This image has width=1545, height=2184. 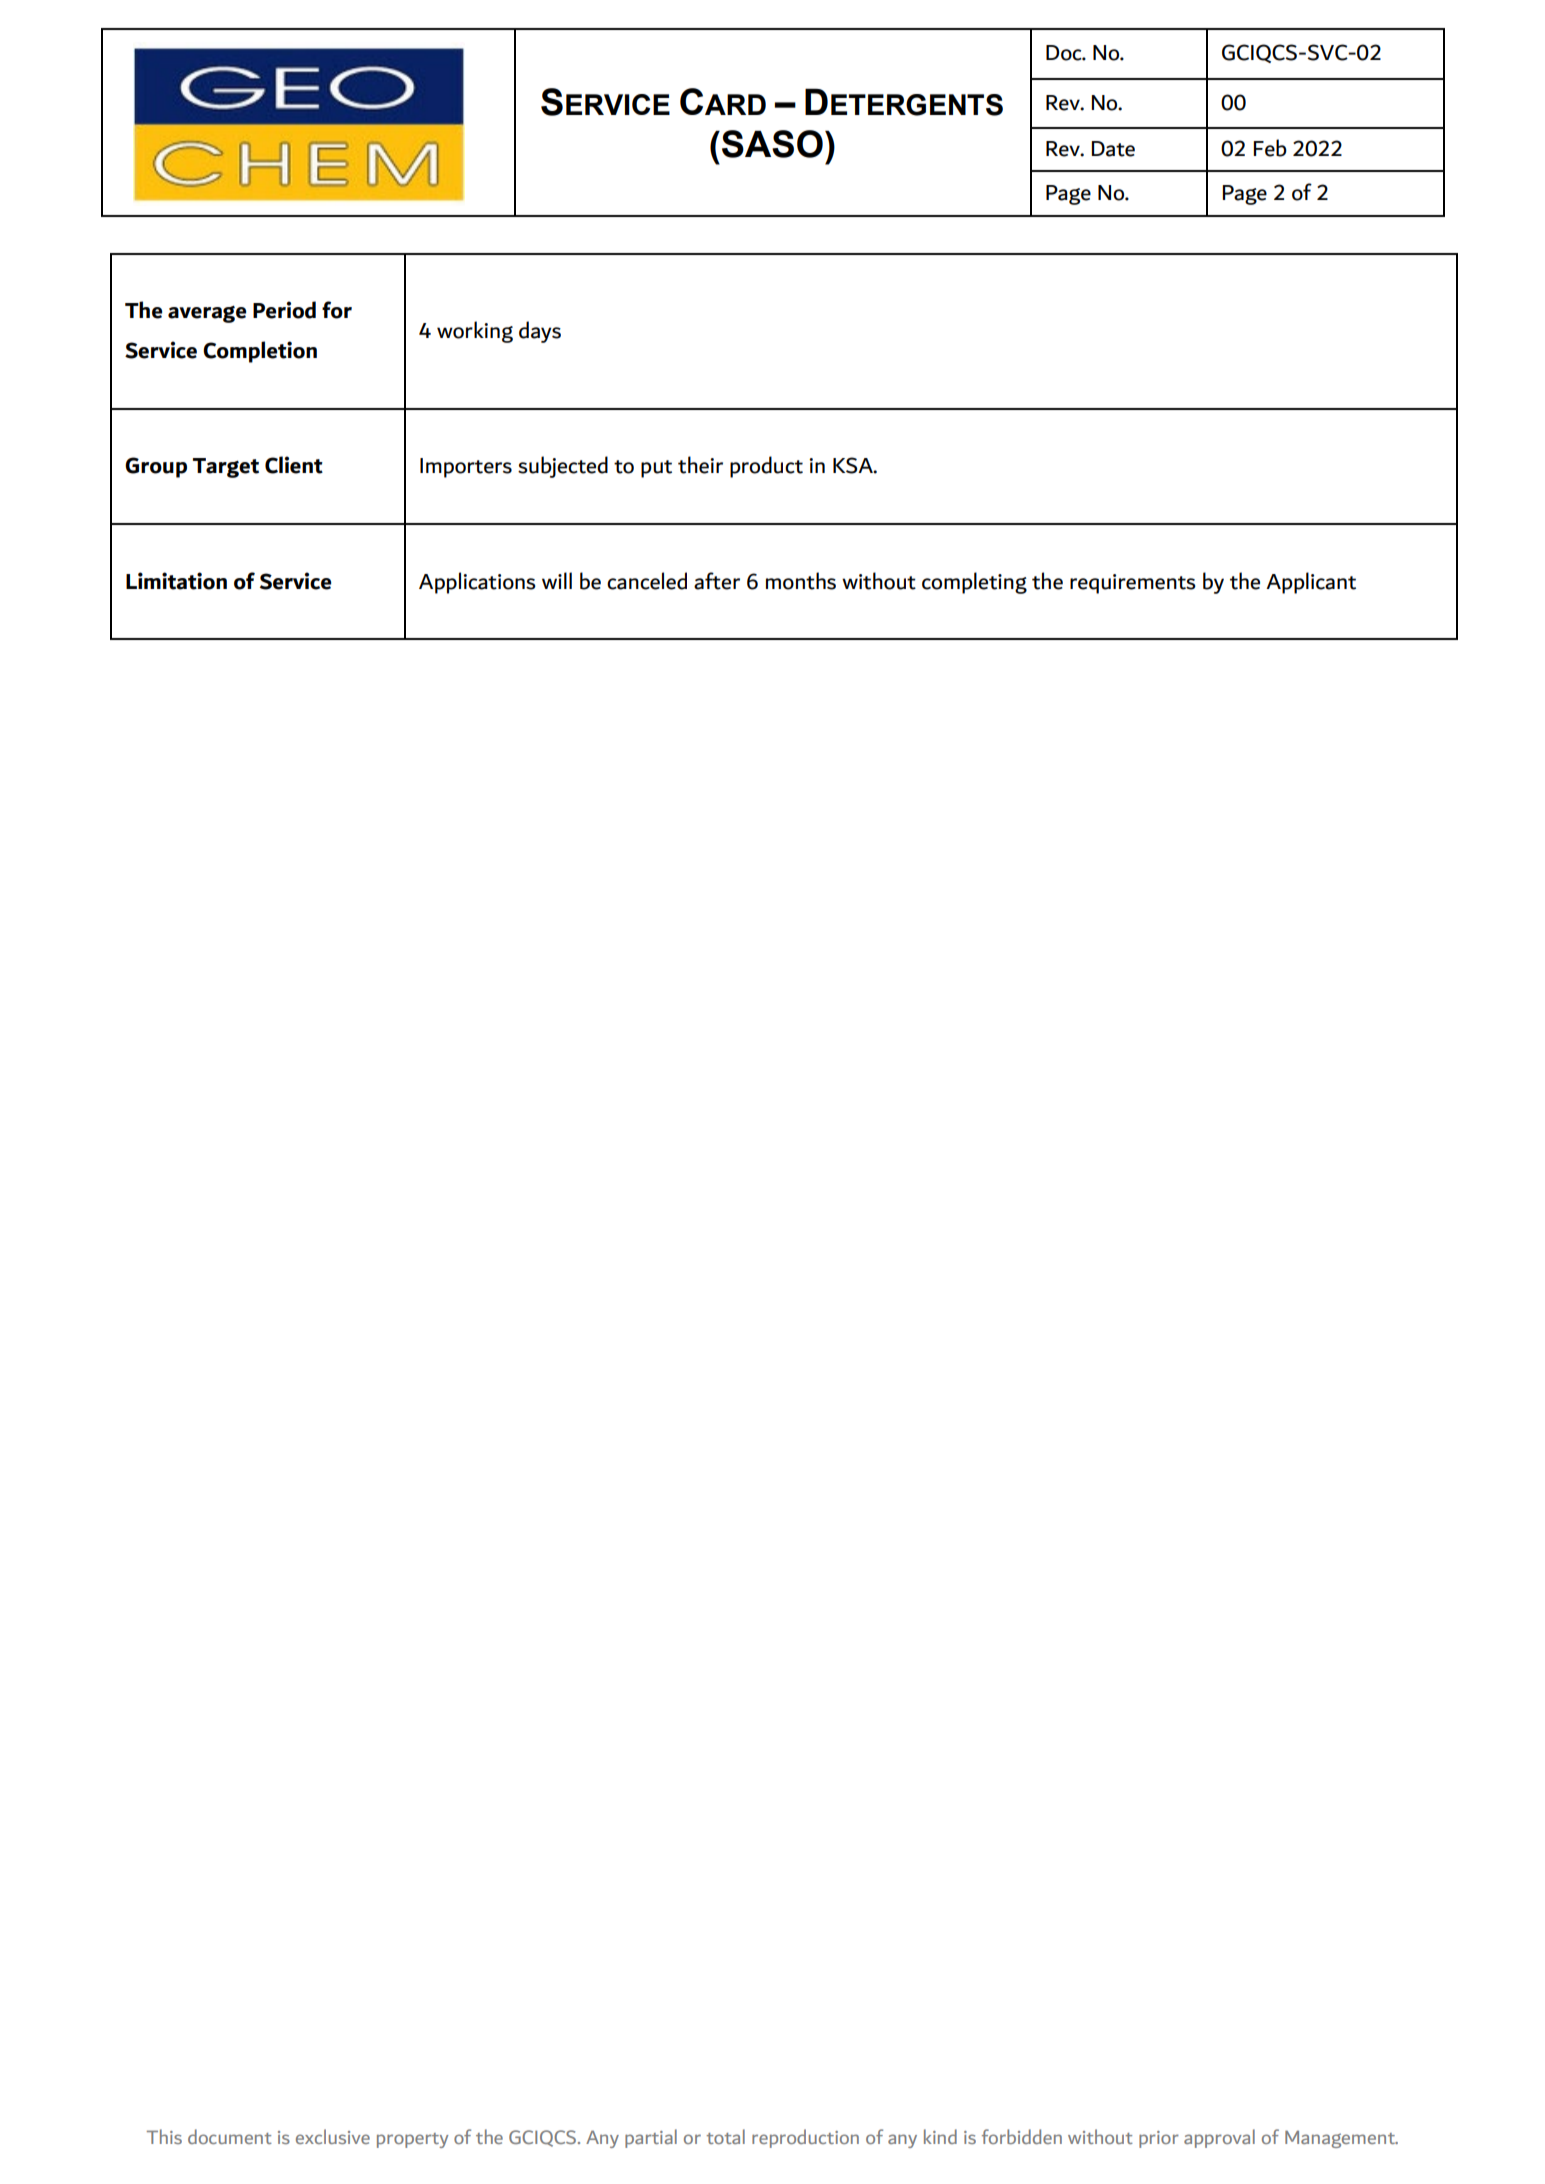 I want to click on approval, so click(x=1219, y=2138).
